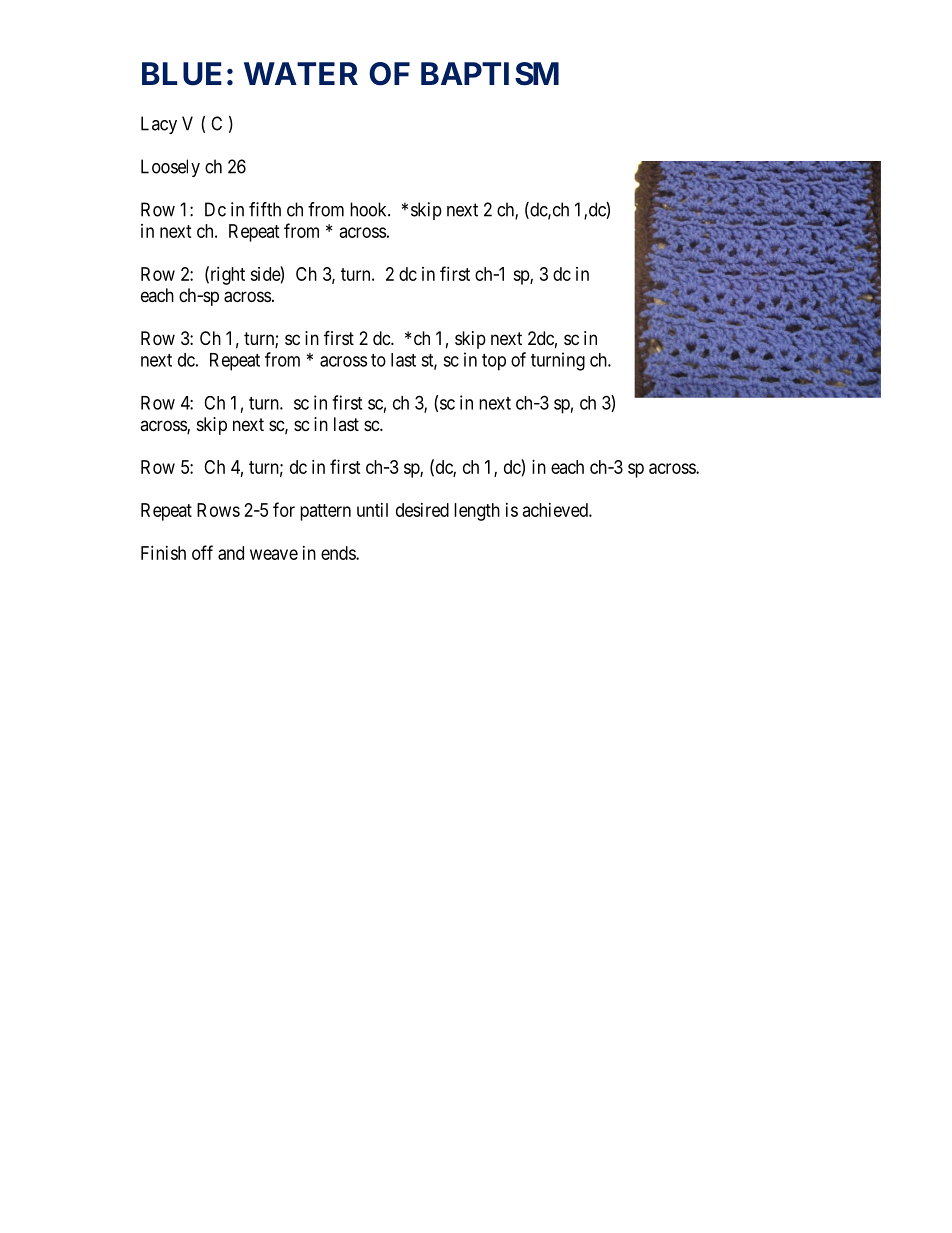 The image size is (952, 1233). I want to click on pattern, so click(325, 512).
